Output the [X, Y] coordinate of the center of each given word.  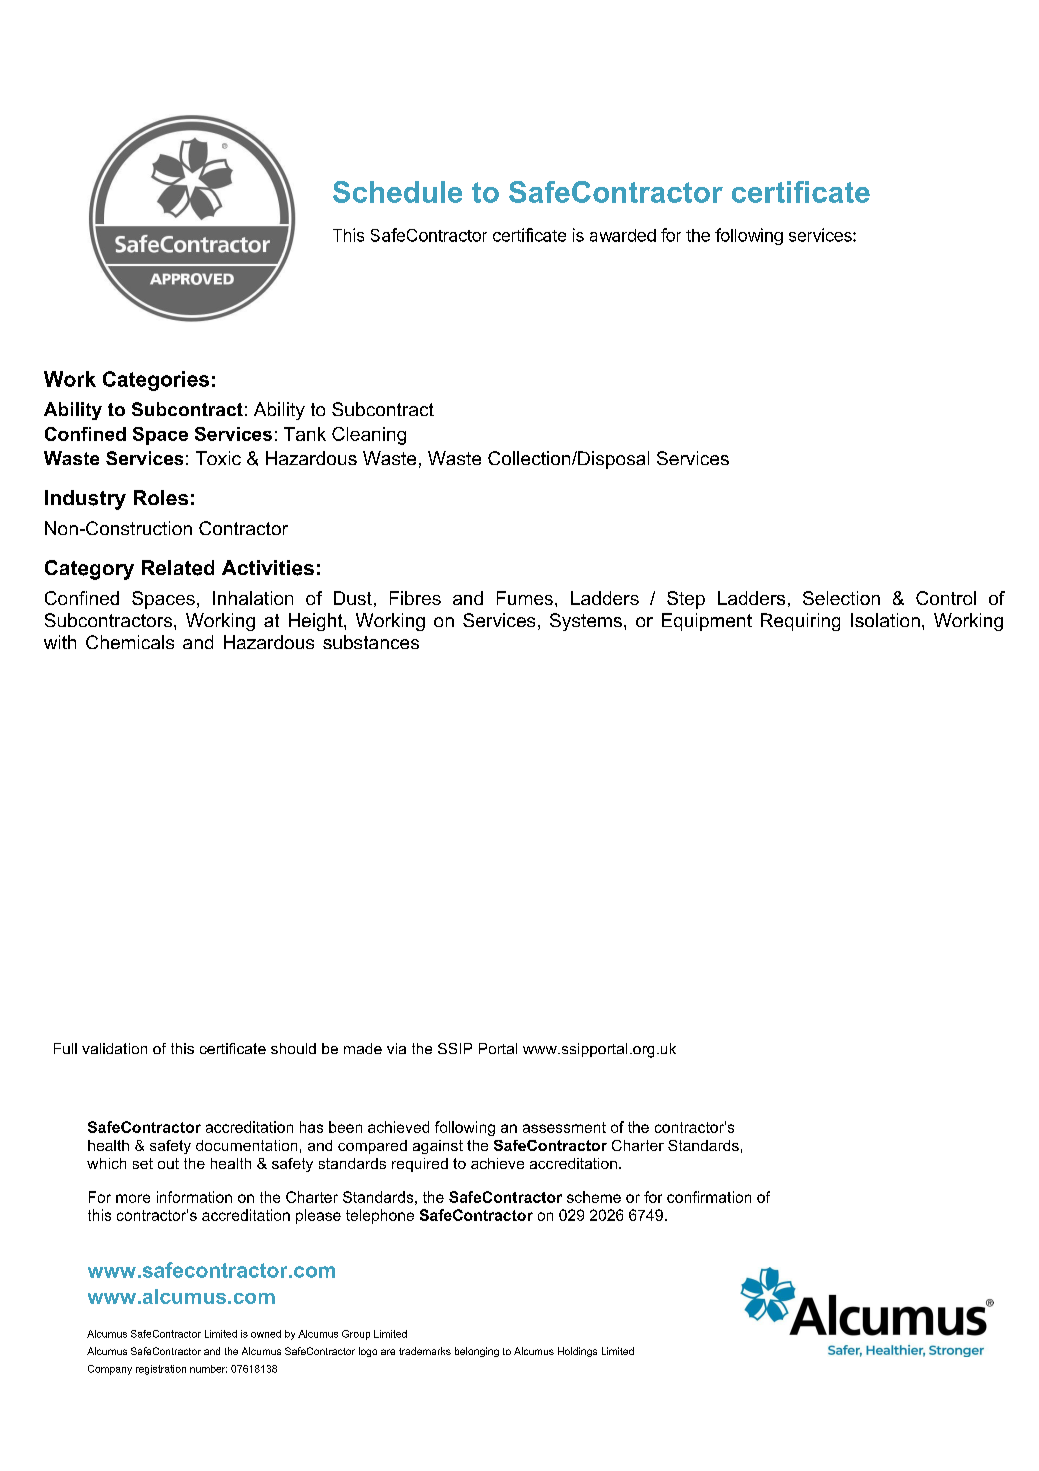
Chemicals [130, 642]
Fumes [525, 598]
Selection [841, 598]
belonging [477, 1352]
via [396, 1048]
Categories [156, 381]
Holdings [577, 1352]
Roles [161, 497]
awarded [623, 235]
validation [114, 1048]
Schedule [397, 192]
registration [161, 1370]
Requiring [800, 622]
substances [371, 642]
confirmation [709, 1197]
